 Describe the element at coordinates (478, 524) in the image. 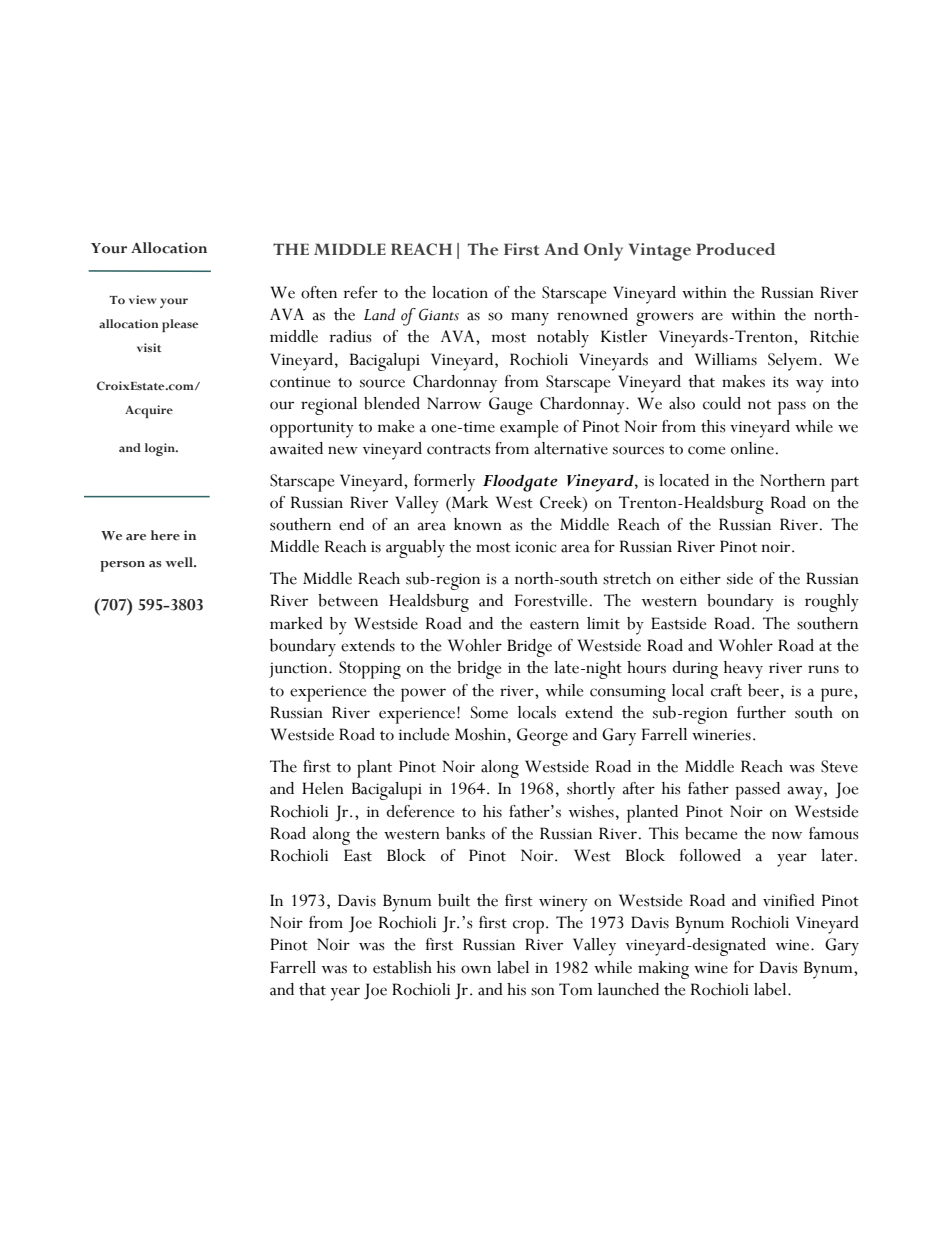

I see `known` at that location.
